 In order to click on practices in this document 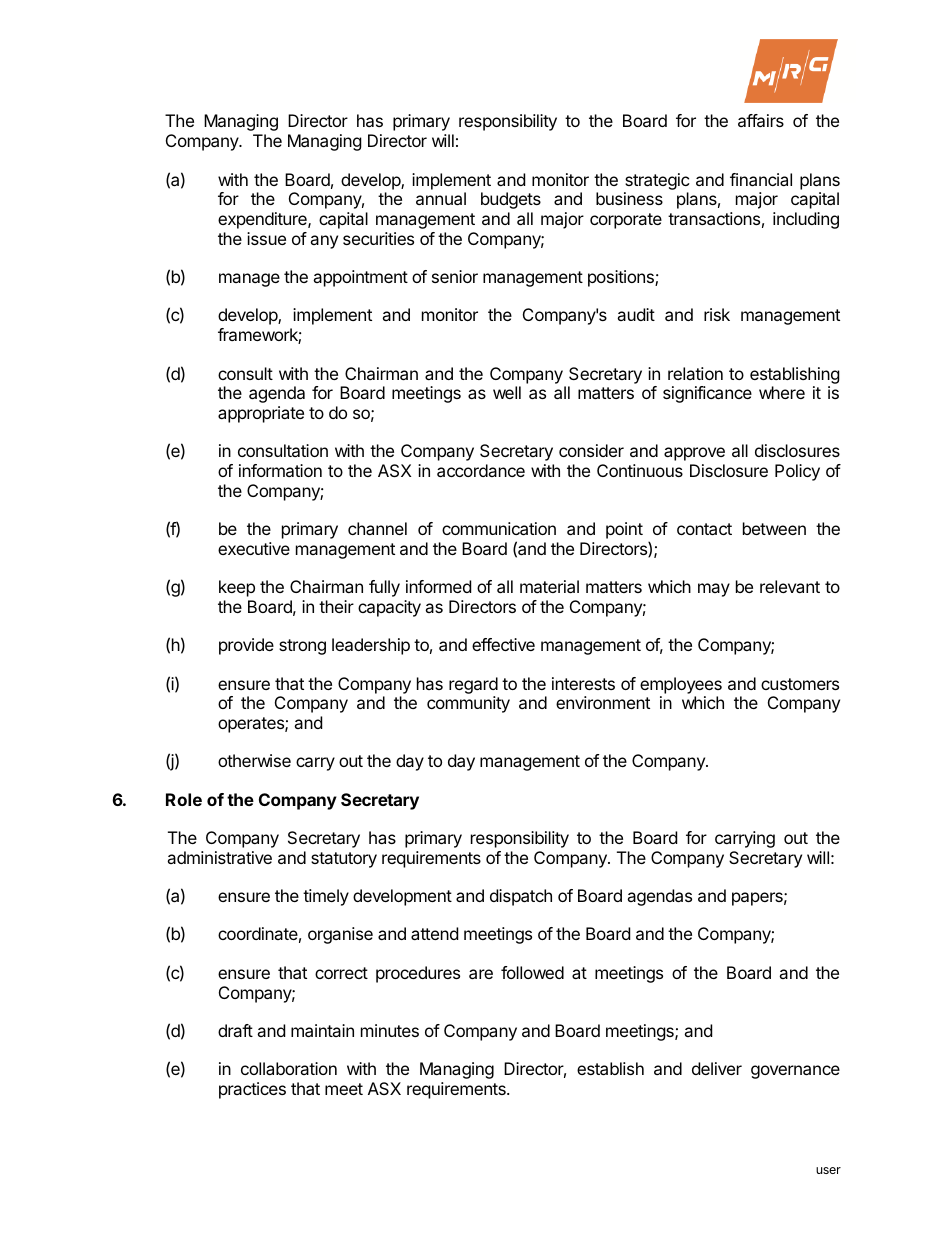, I will do `click(252, 1090)`.
